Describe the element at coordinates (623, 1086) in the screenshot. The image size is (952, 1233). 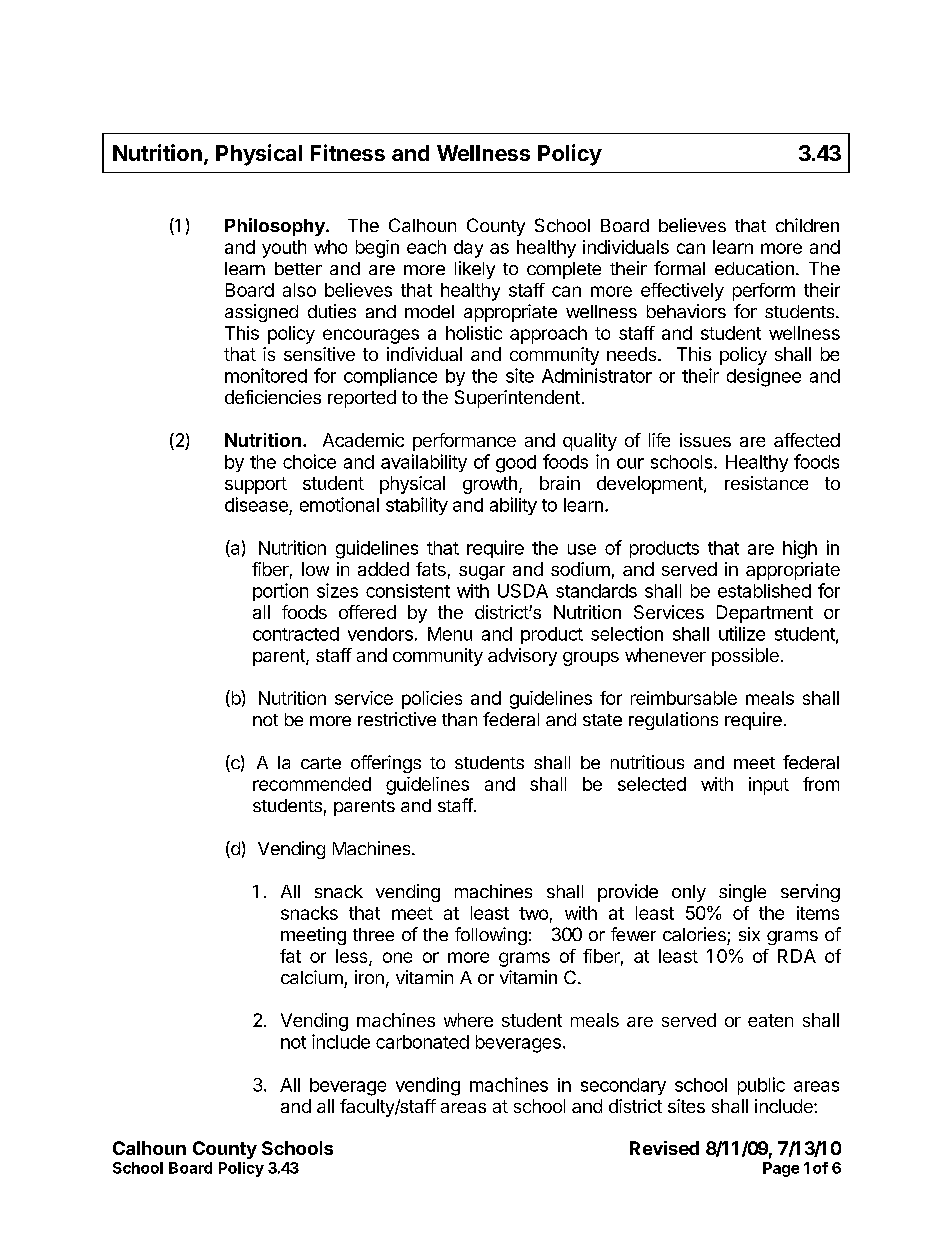
I see `secondary` at that location.
